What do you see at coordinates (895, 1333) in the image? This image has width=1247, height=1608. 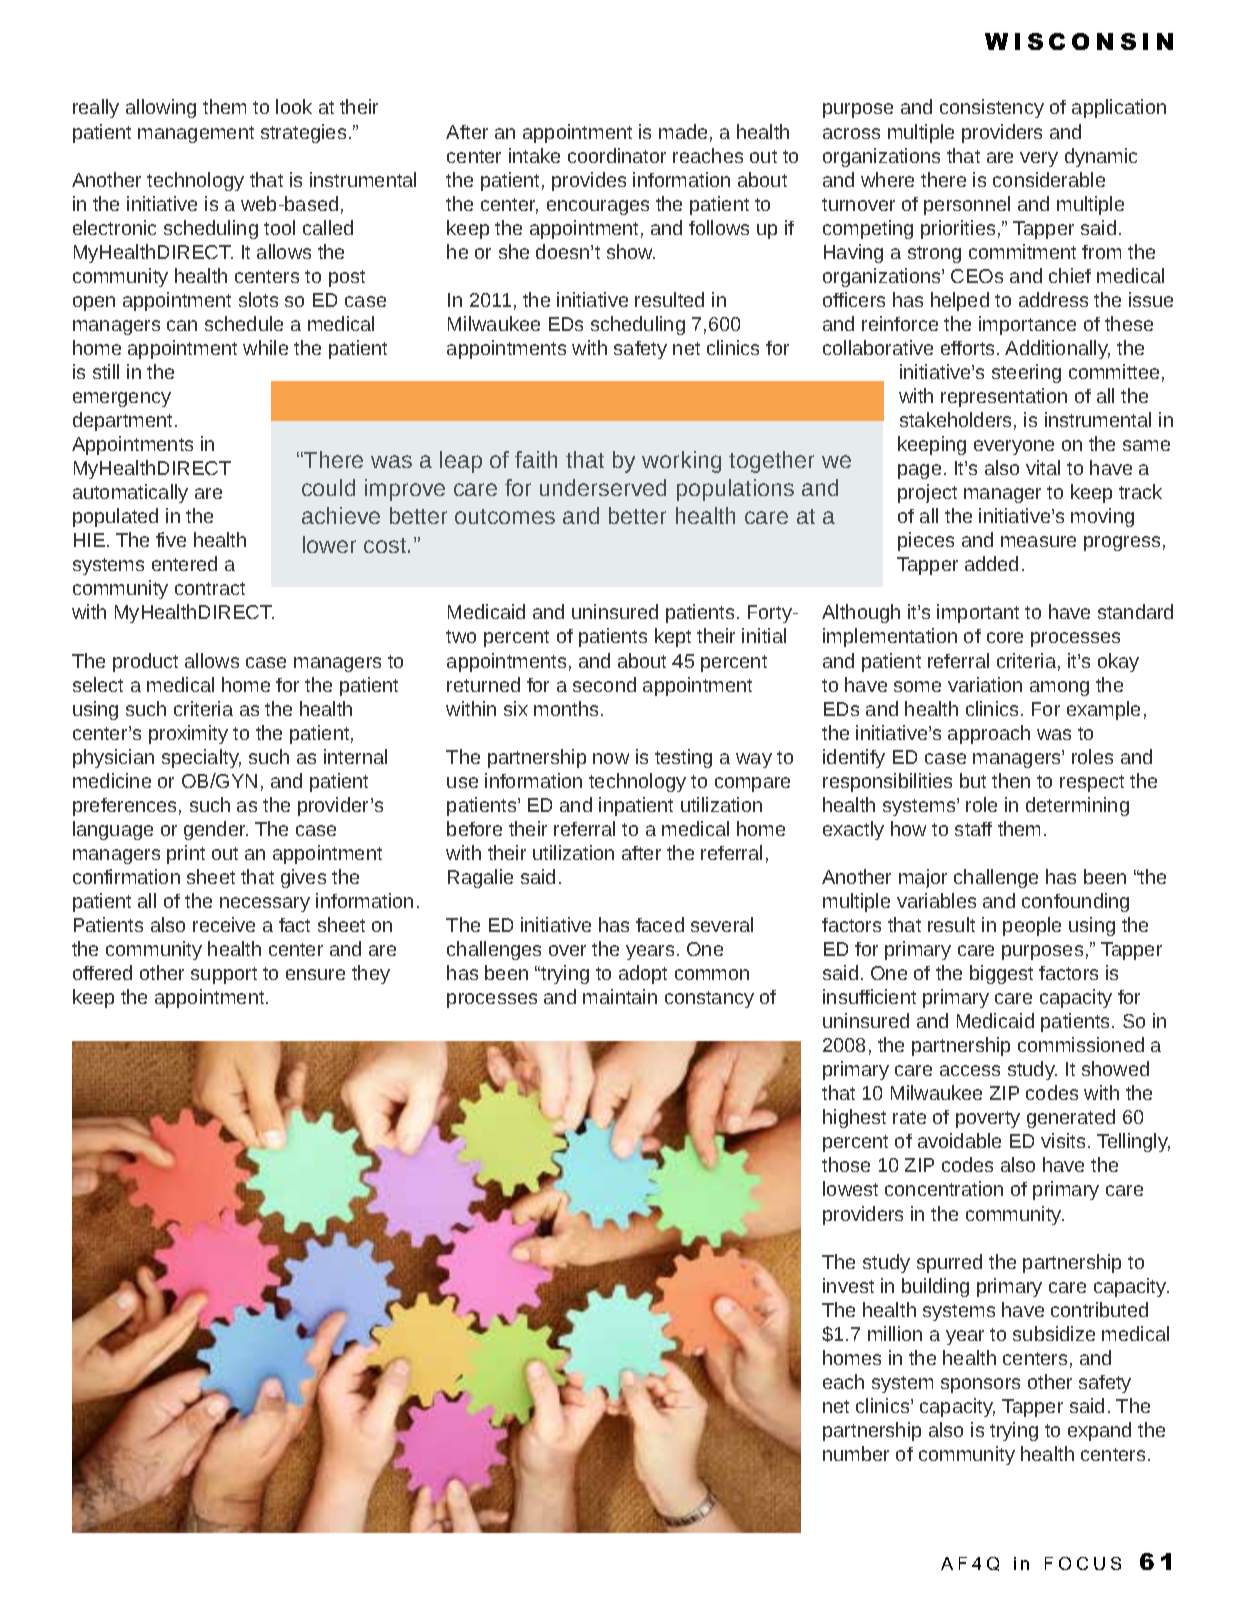 I see `million` at bounding box center [895, 1333].
